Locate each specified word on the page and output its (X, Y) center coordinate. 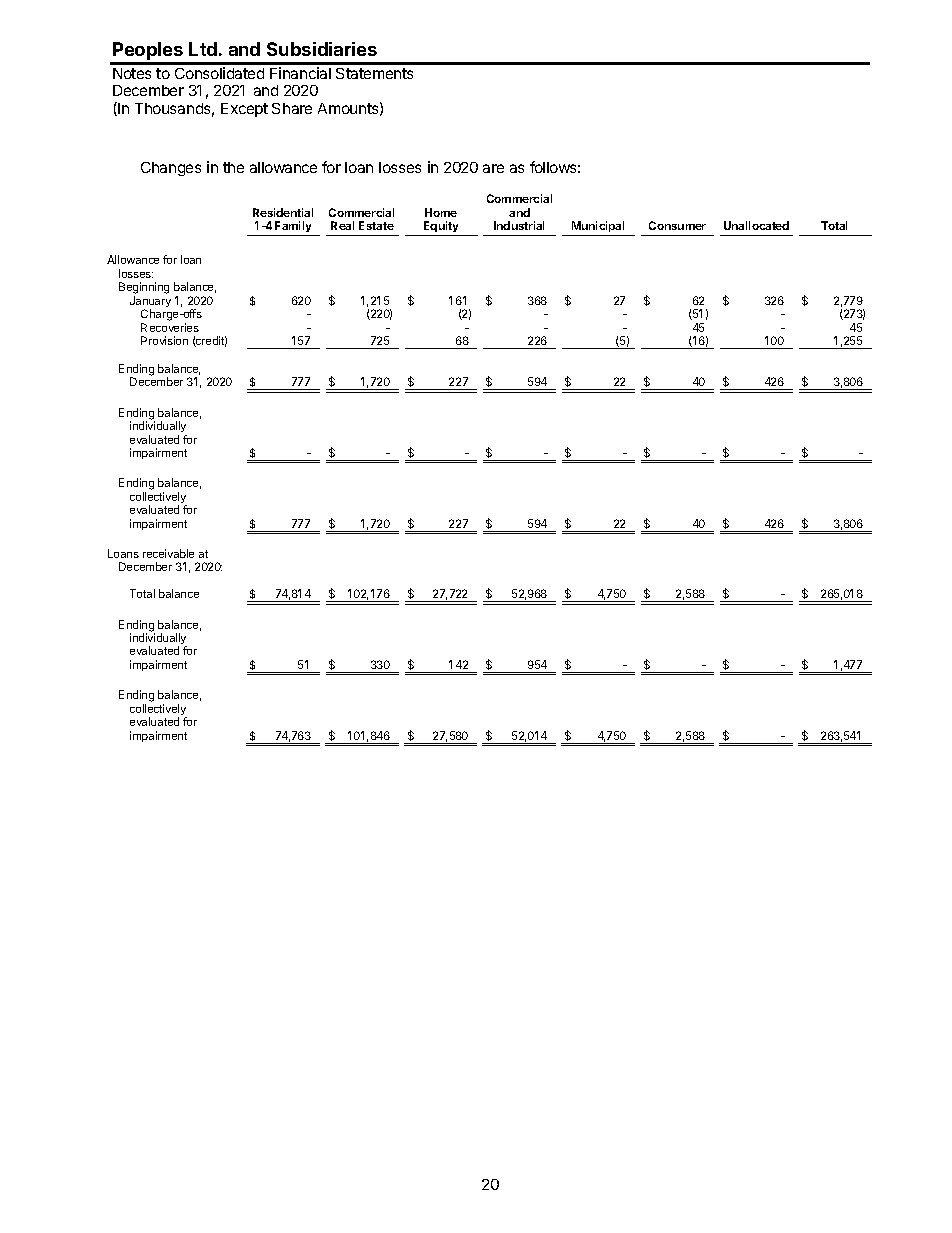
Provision (164, 340)
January (150, 303)
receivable (168, 553)
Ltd (203, 49)
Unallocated (756, 225)
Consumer (677, 225)
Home (441, 212)
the (233, 167)
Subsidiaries (322, 49)
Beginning (144, 289)
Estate (376, 225)
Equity (441, 228)
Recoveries (170, 327)
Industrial (519, 225)
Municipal (598, 228)
